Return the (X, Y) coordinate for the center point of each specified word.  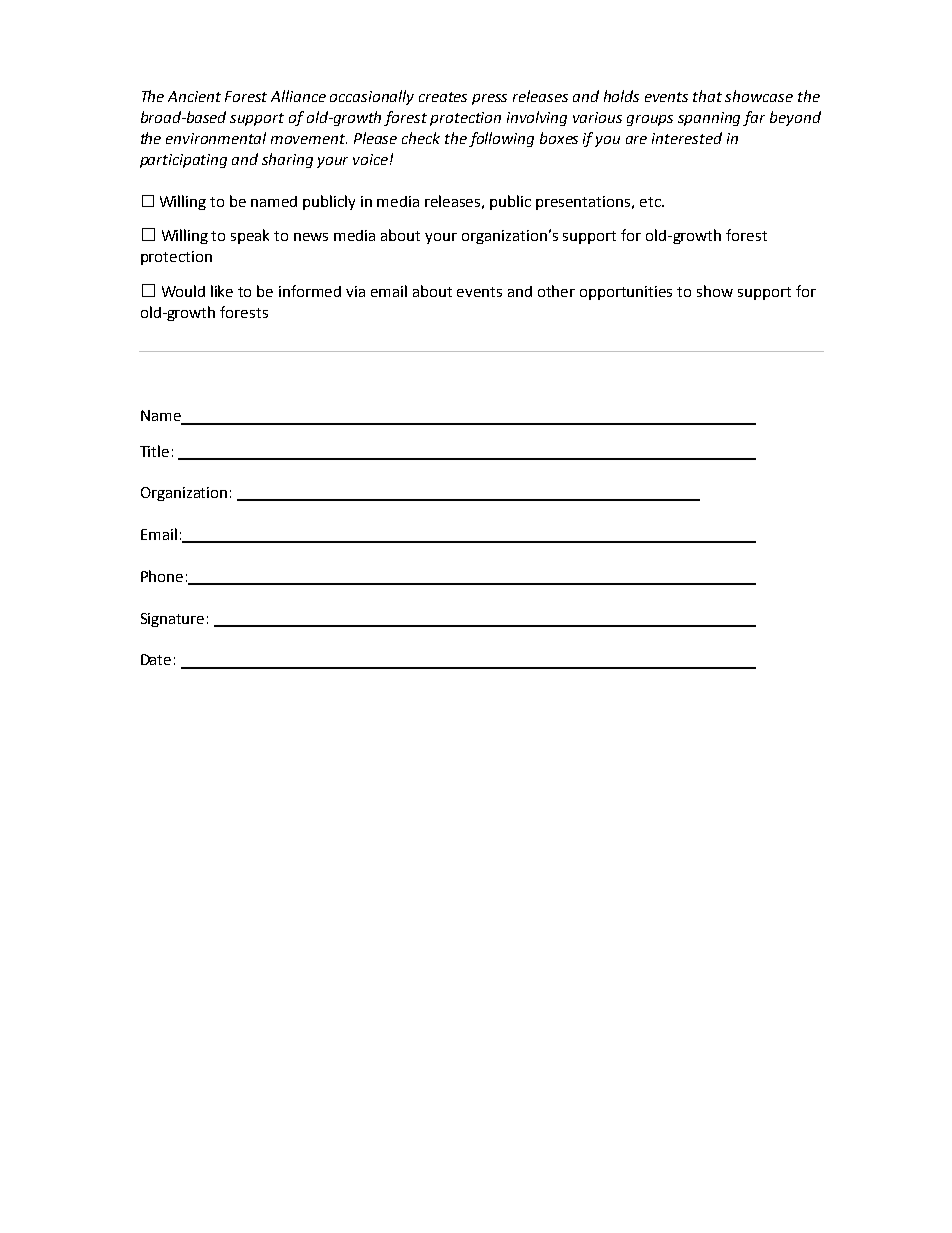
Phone (162, 576)
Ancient (194, 96)
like (222, 291)
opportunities (626, 293)
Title (154, 451)
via (355, 291)
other (556, 291)
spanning (711, 119)
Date (156, 659)
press (489, 99)
